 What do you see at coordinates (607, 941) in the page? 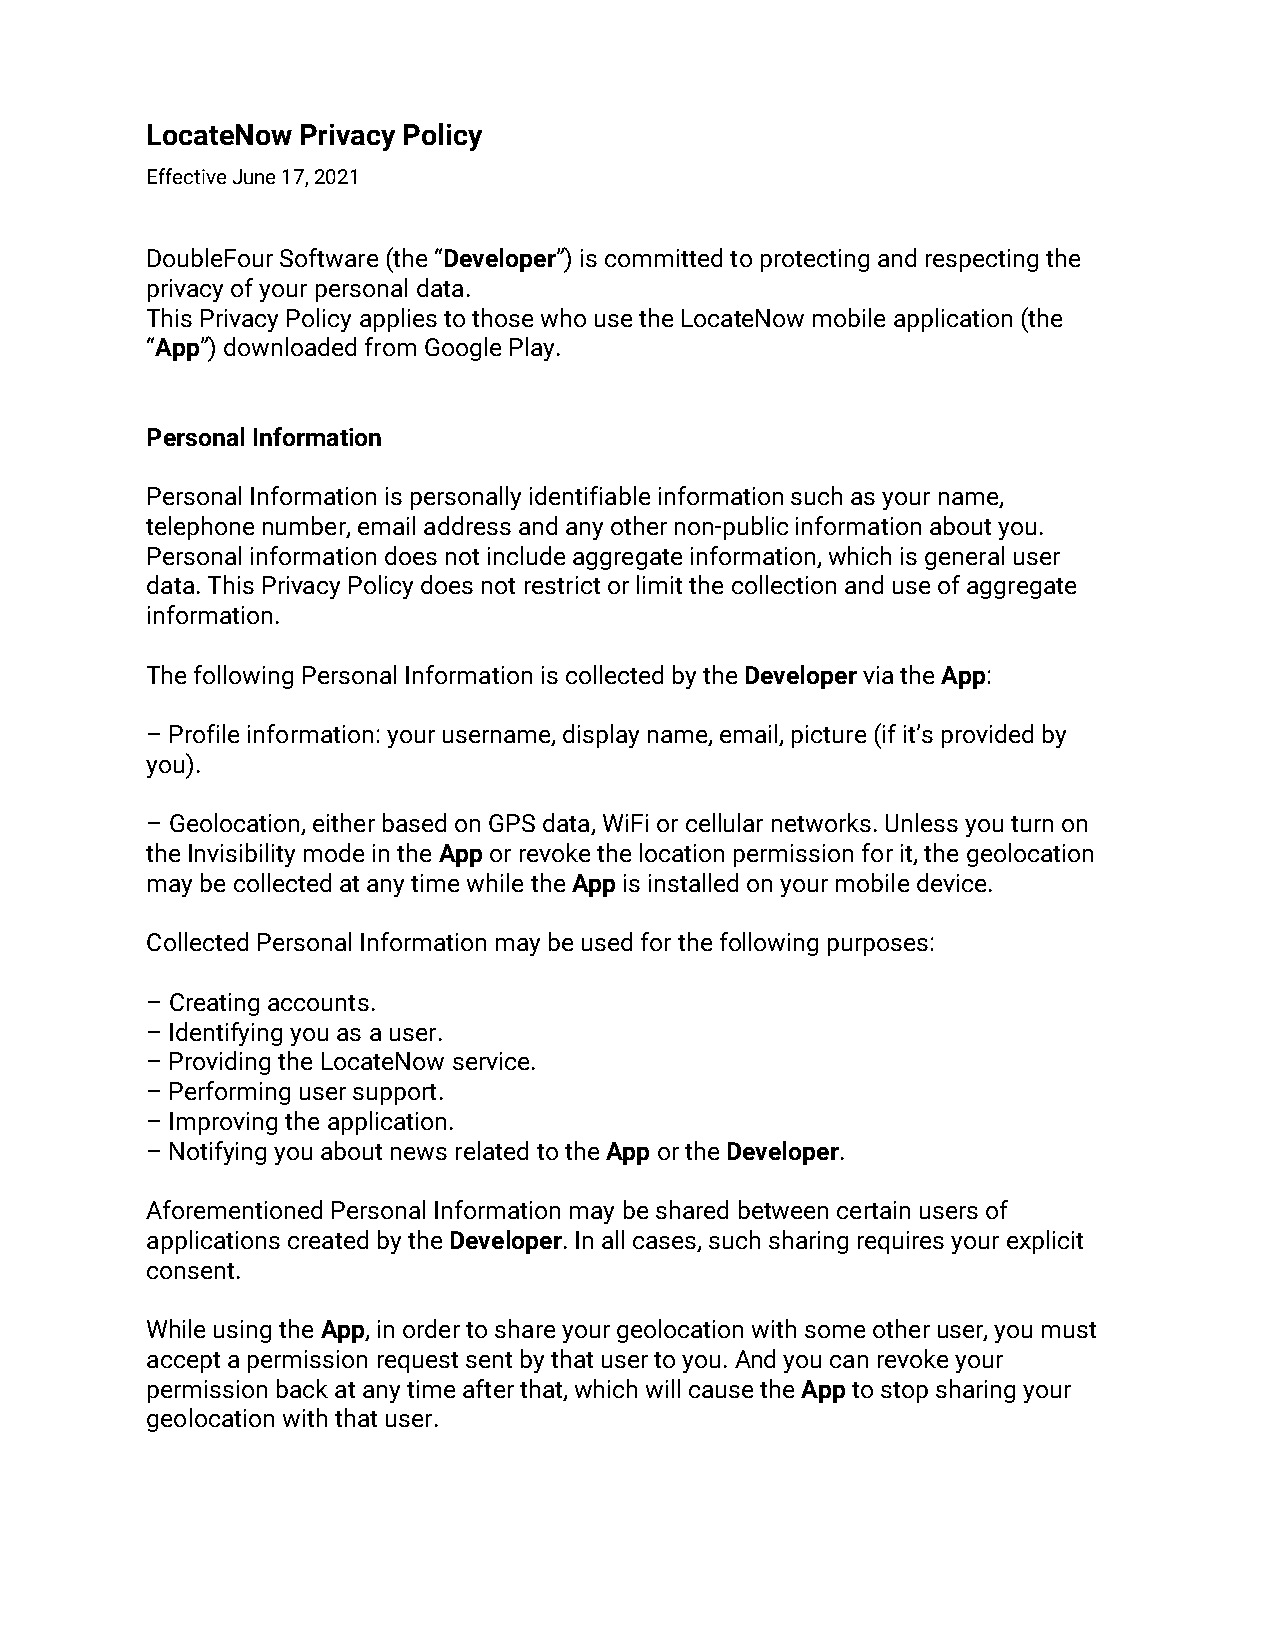
I see `used` at bounding box center [607, 941].
